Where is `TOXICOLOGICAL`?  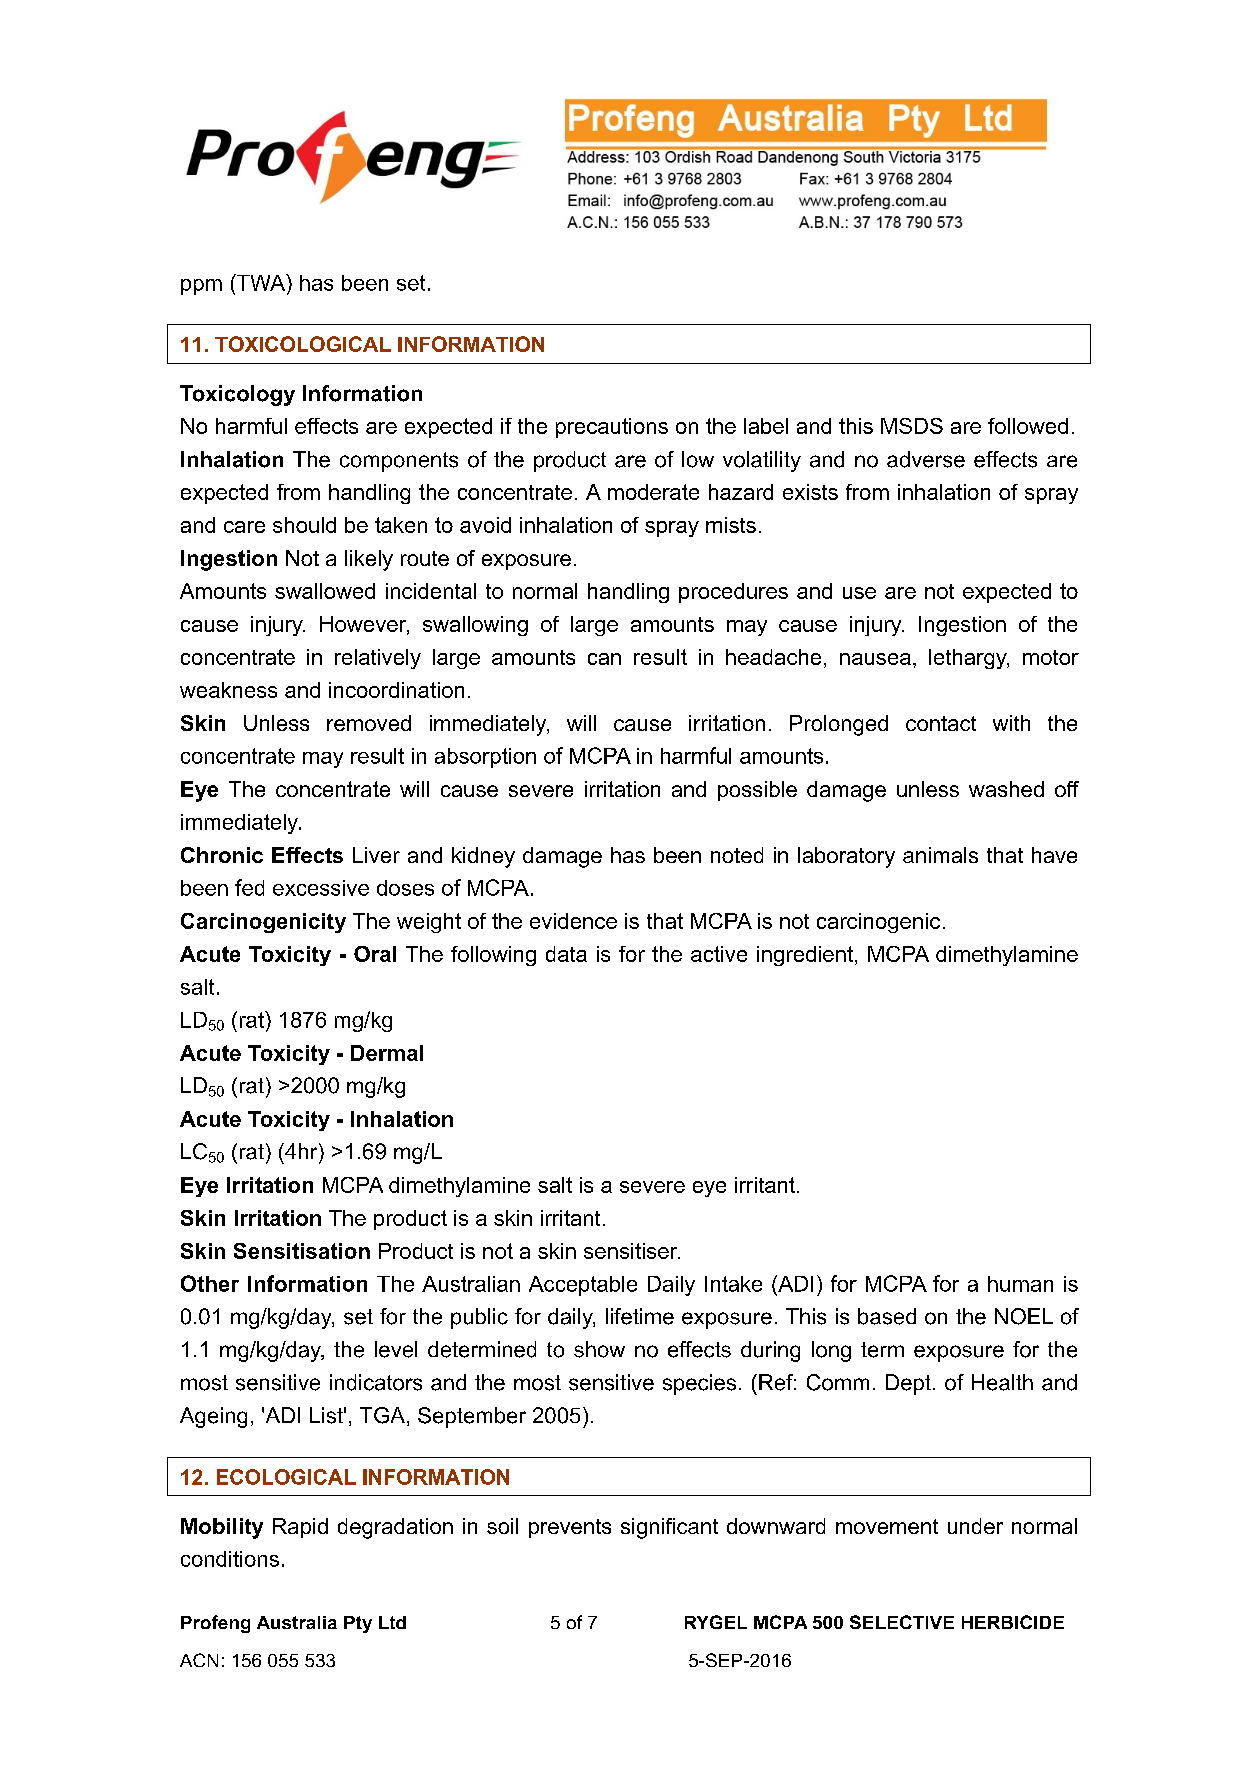 TOXICOLOGICAL is located at coordinates (303, 344).
